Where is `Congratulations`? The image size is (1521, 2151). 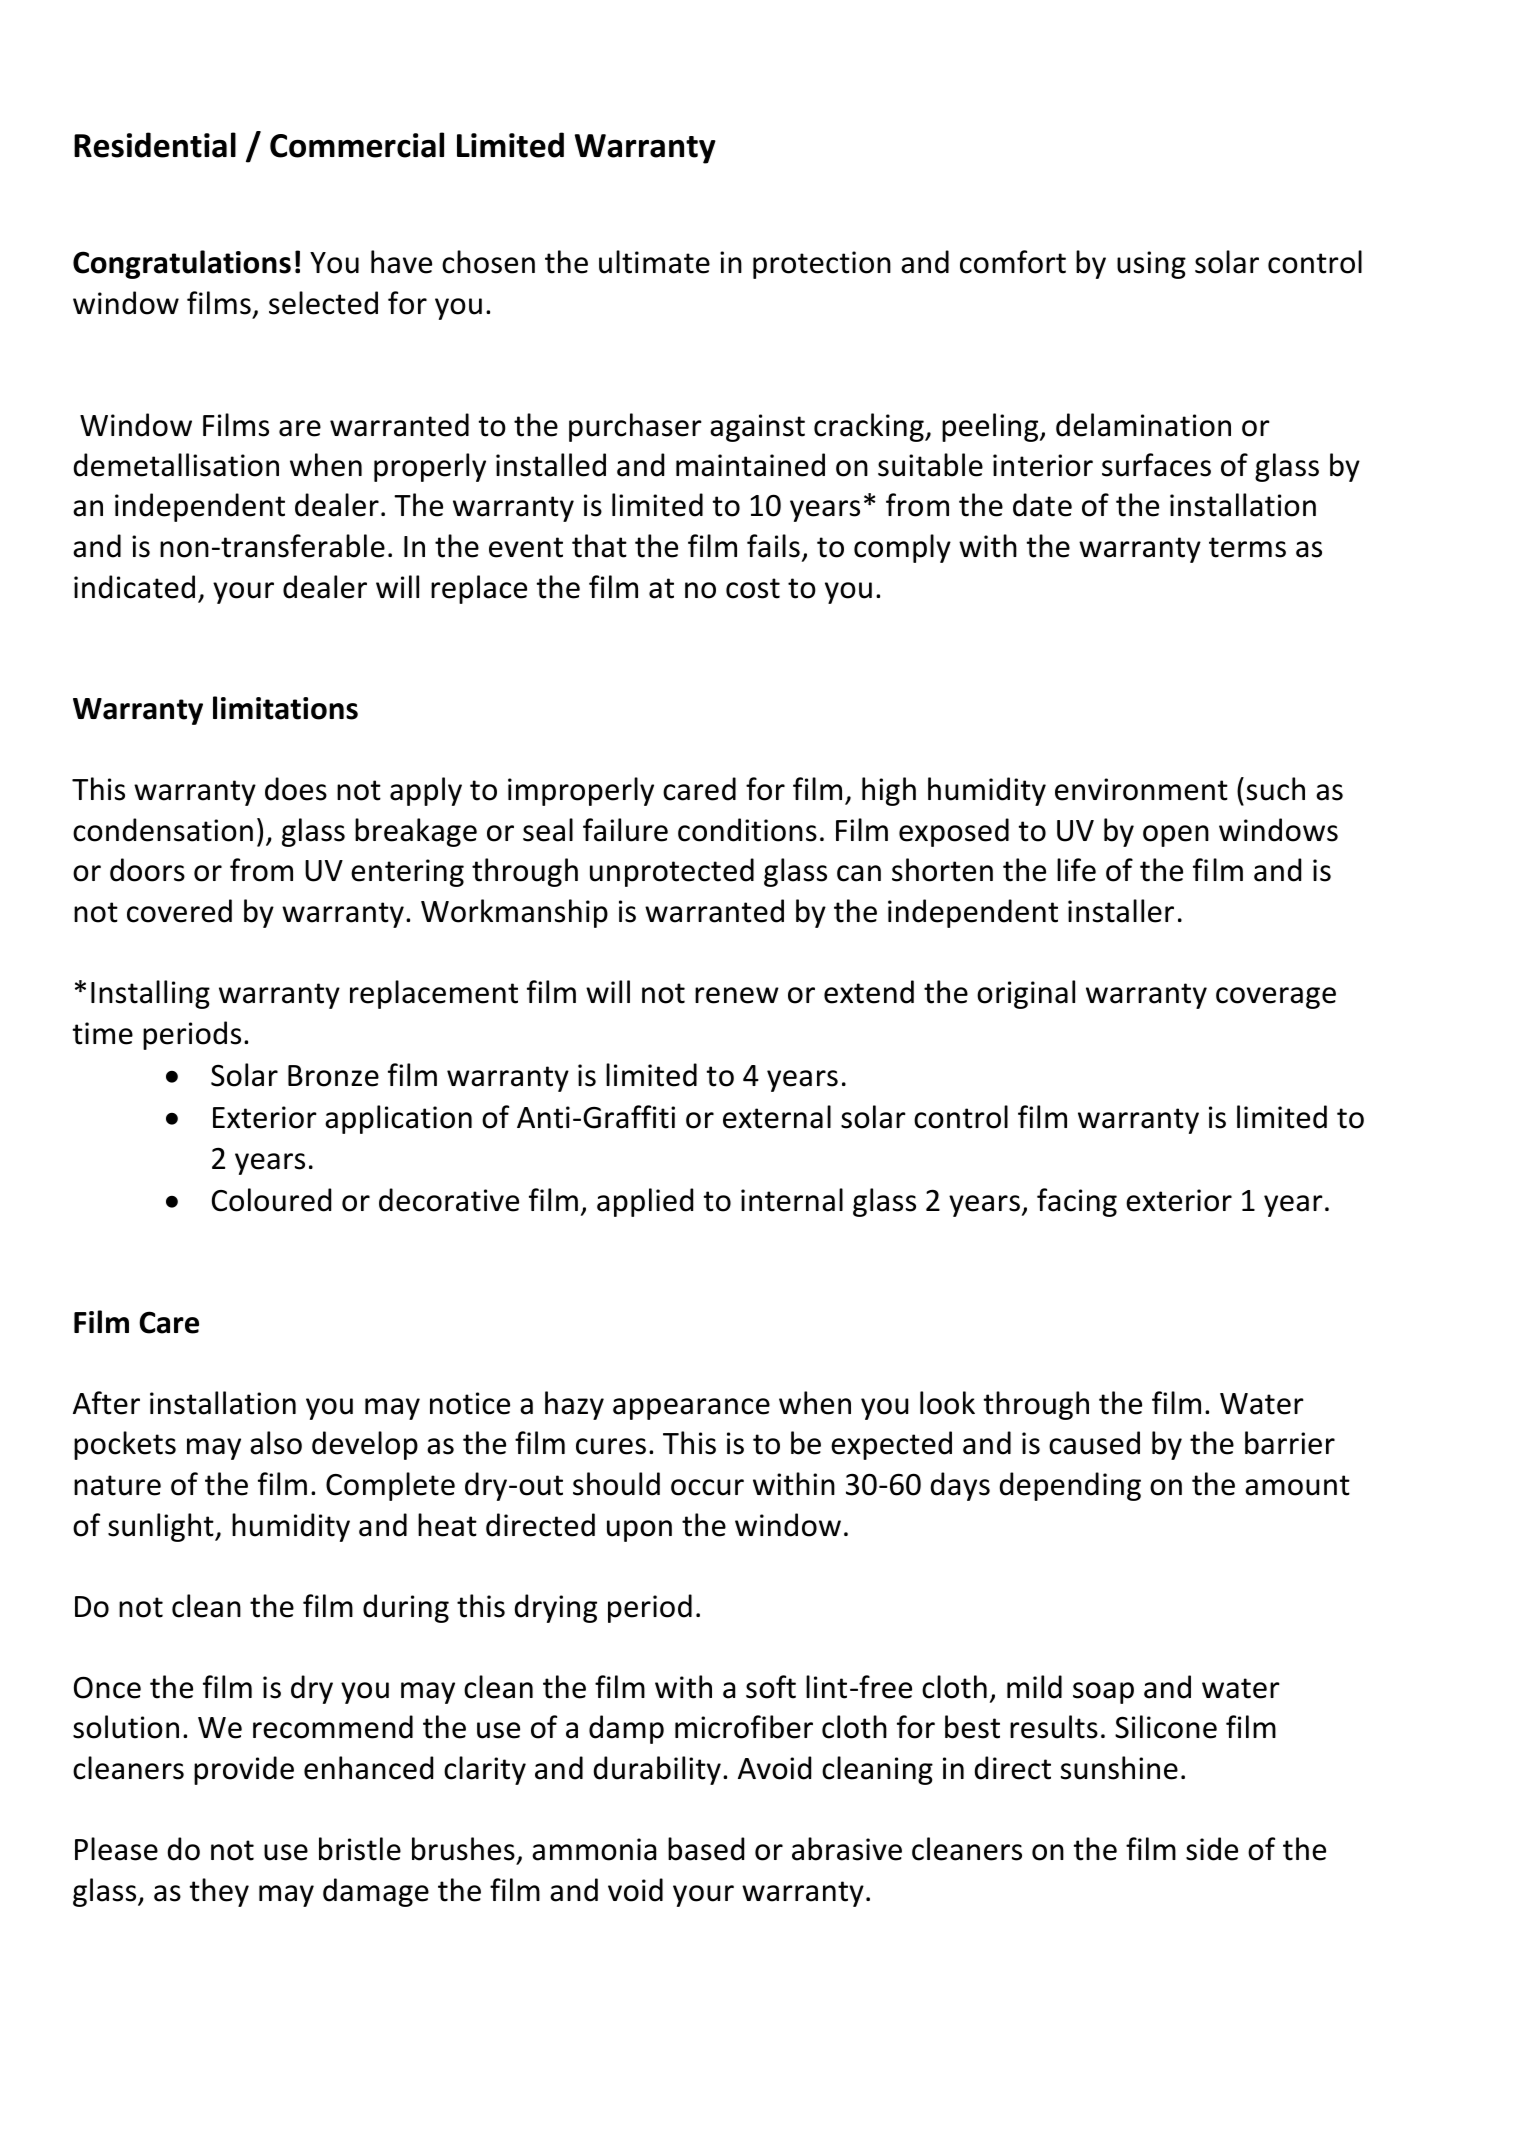 Congratulations is located at coordinates (182, 264).
